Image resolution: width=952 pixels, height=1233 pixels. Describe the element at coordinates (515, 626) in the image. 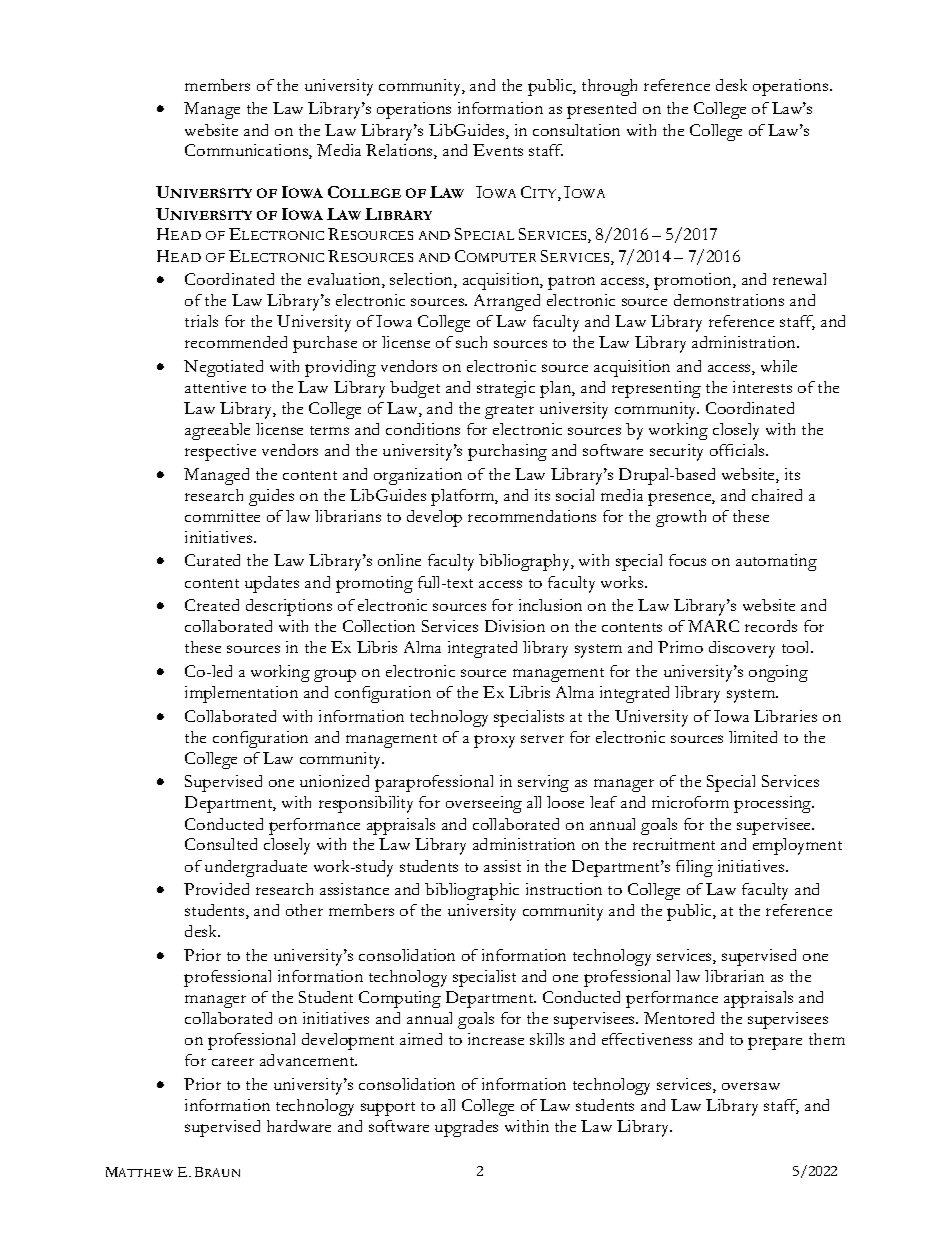

I see `Division` at that location.
